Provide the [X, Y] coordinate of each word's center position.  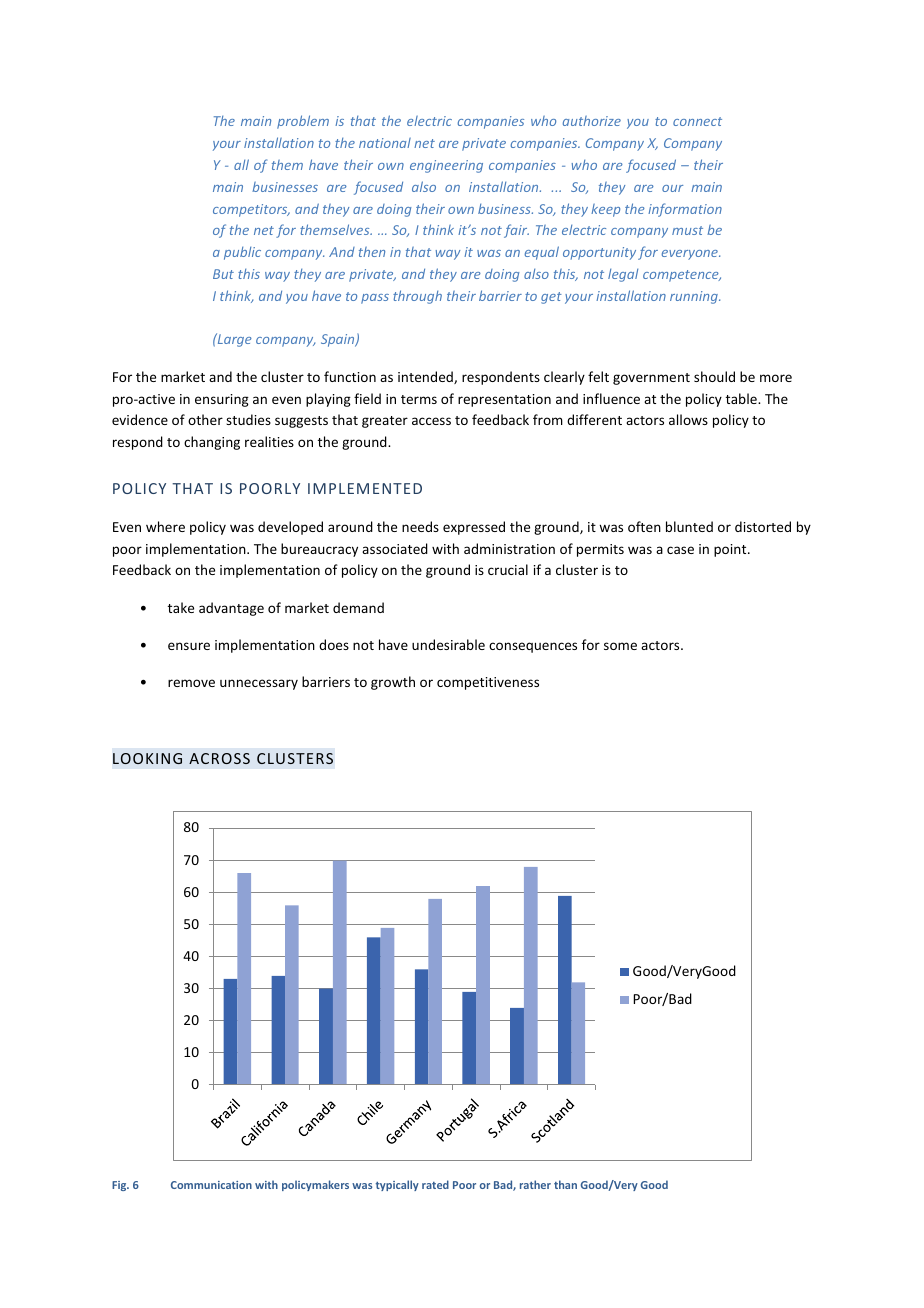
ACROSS [219, 758]
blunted [689, 526]
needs [420, 526]
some [620, 646]
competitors [251, 210]
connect [697, 121]
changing [212, 443]
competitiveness [488, 683]
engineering [446, 166]
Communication [211, 1185]
